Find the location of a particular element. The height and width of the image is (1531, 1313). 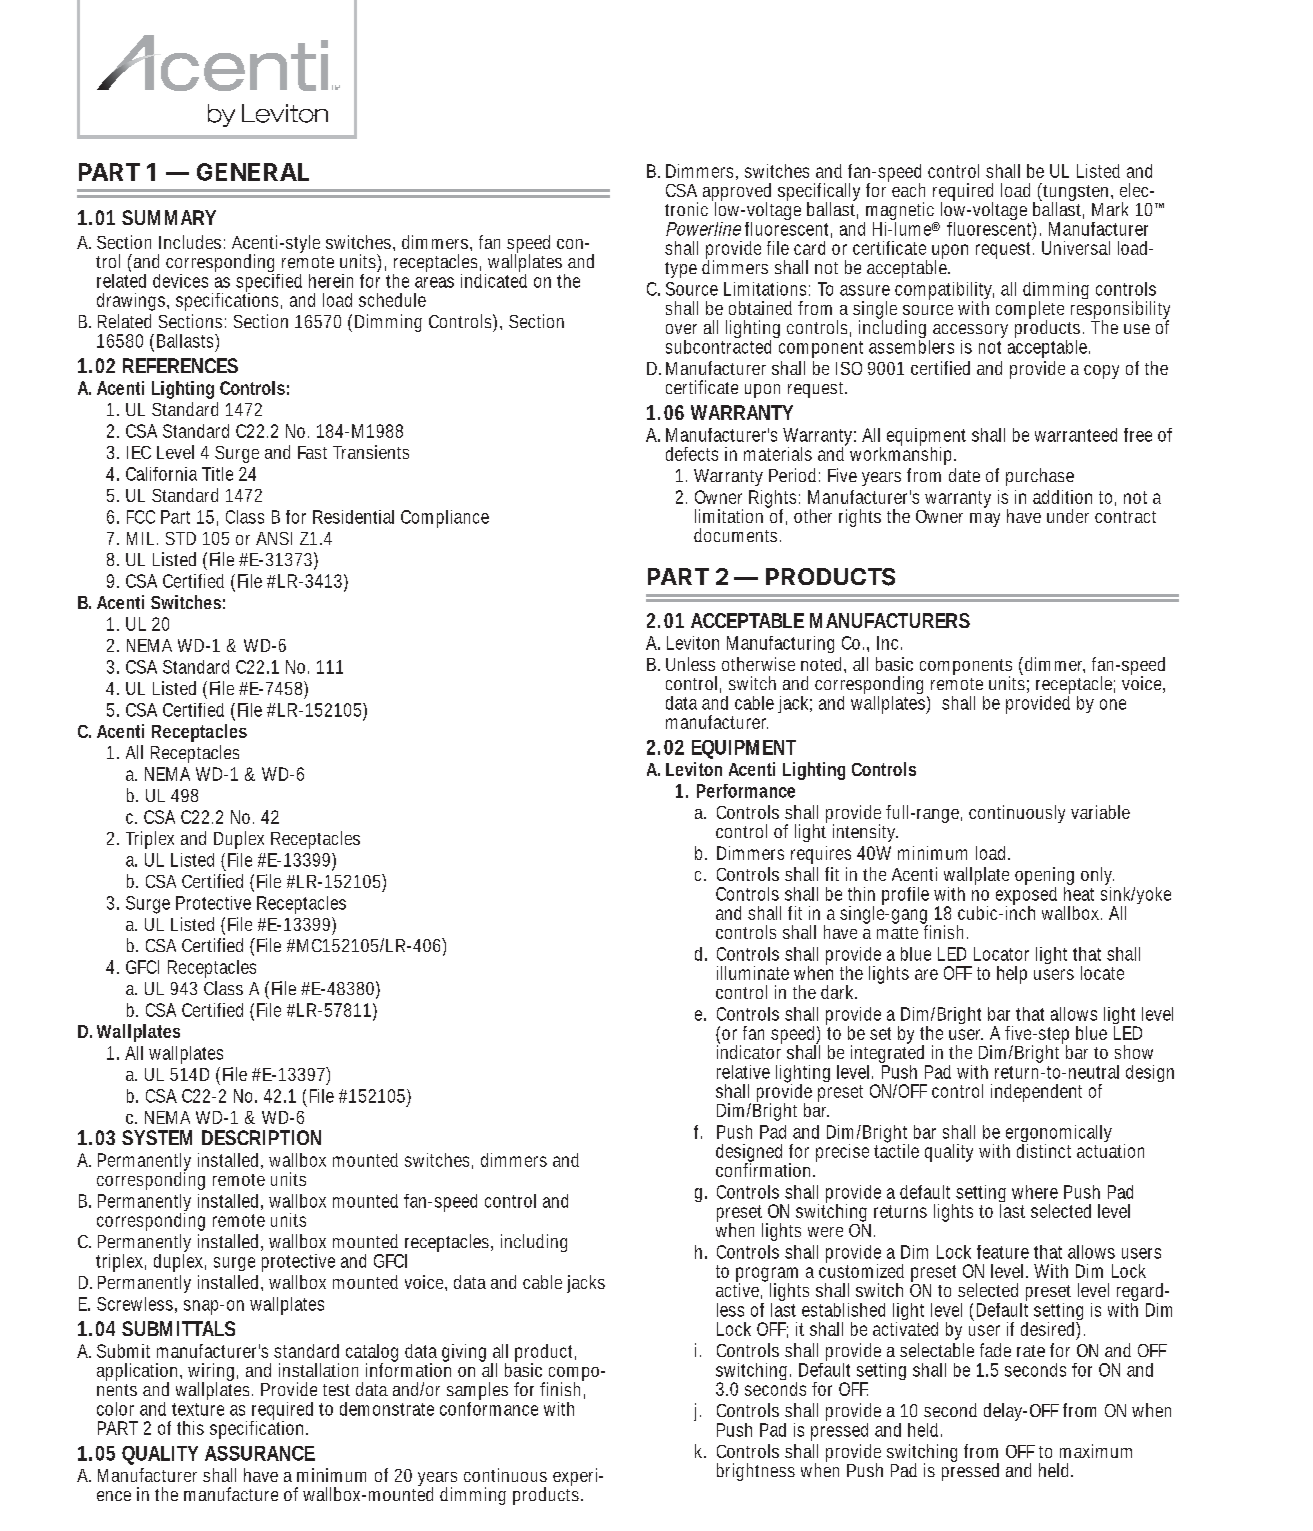

Universal is located at coordinates (1076, 248).
